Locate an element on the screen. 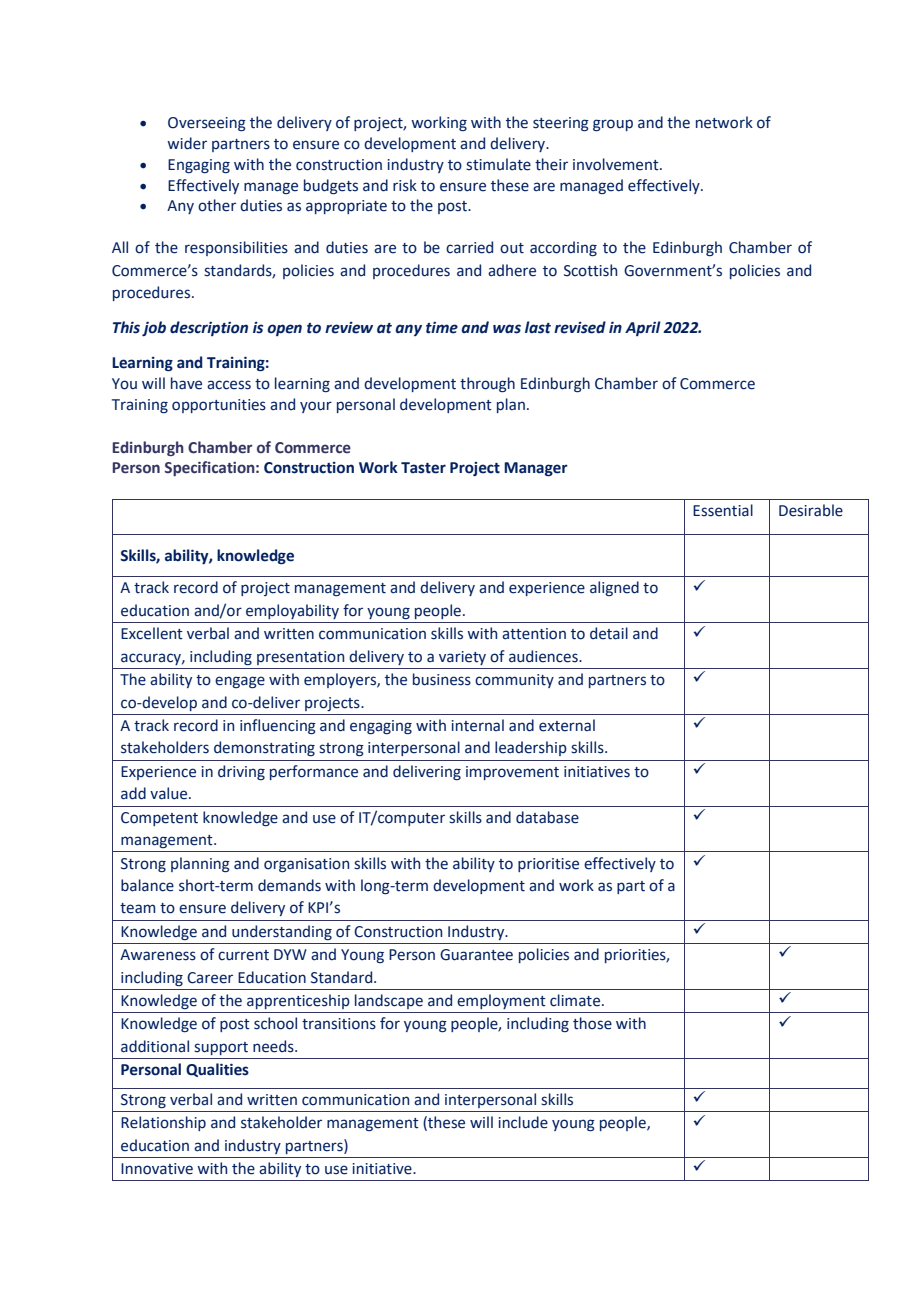  Excellent is located at coordinates (152, 633).
